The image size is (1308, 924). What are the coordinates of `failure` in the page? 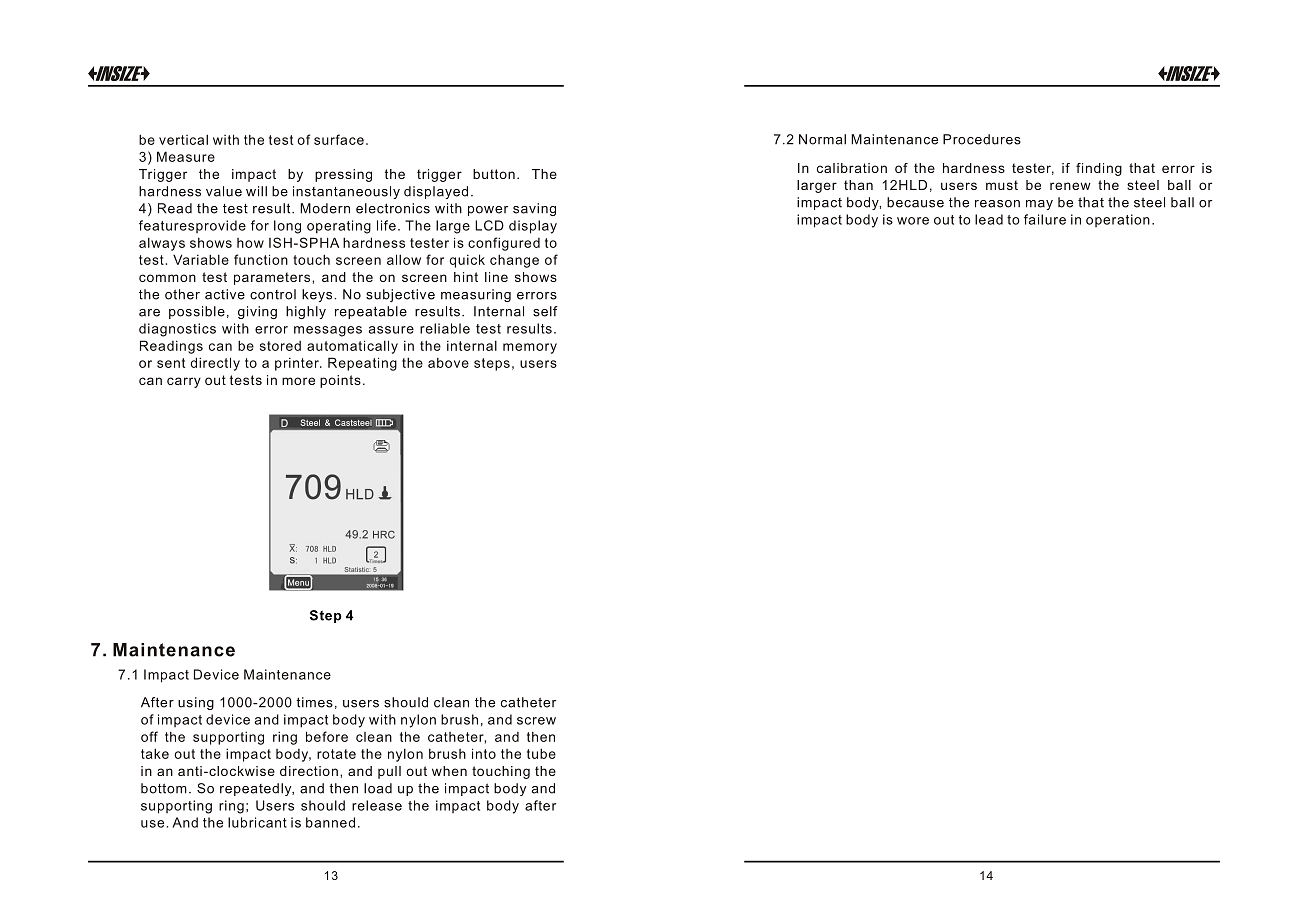 It's located at (1045, 219).
